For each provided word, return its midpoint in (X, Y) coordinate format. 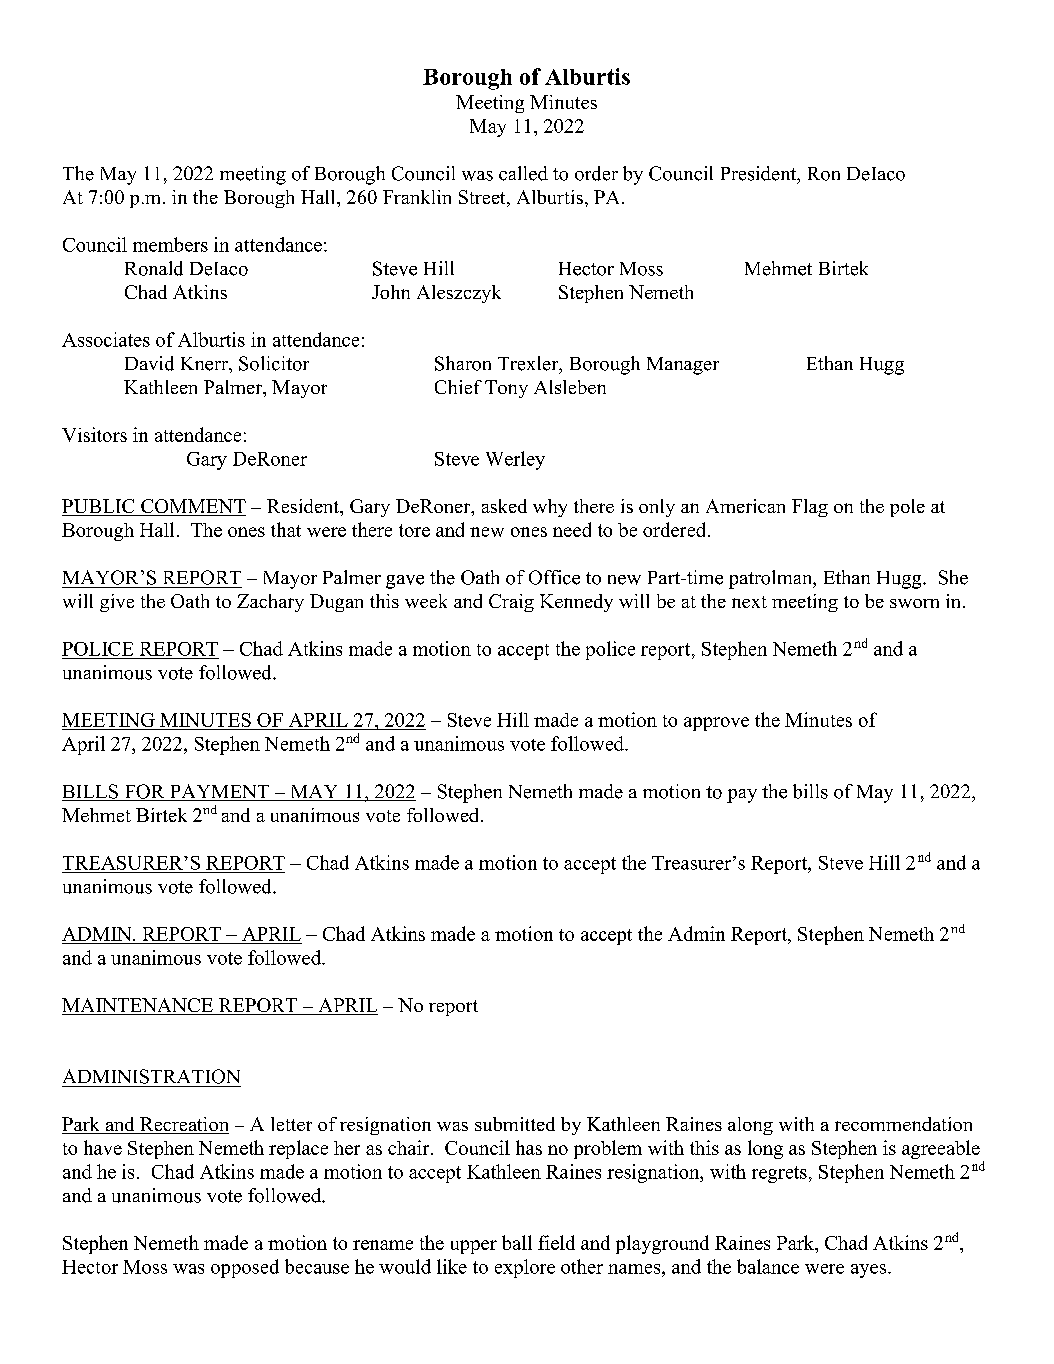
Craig (511, 603)
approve (716, 724)
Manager (683, 366)
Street (483, 198)
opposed (245, 1268)
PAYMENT (219, 792)
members (170, 244)
